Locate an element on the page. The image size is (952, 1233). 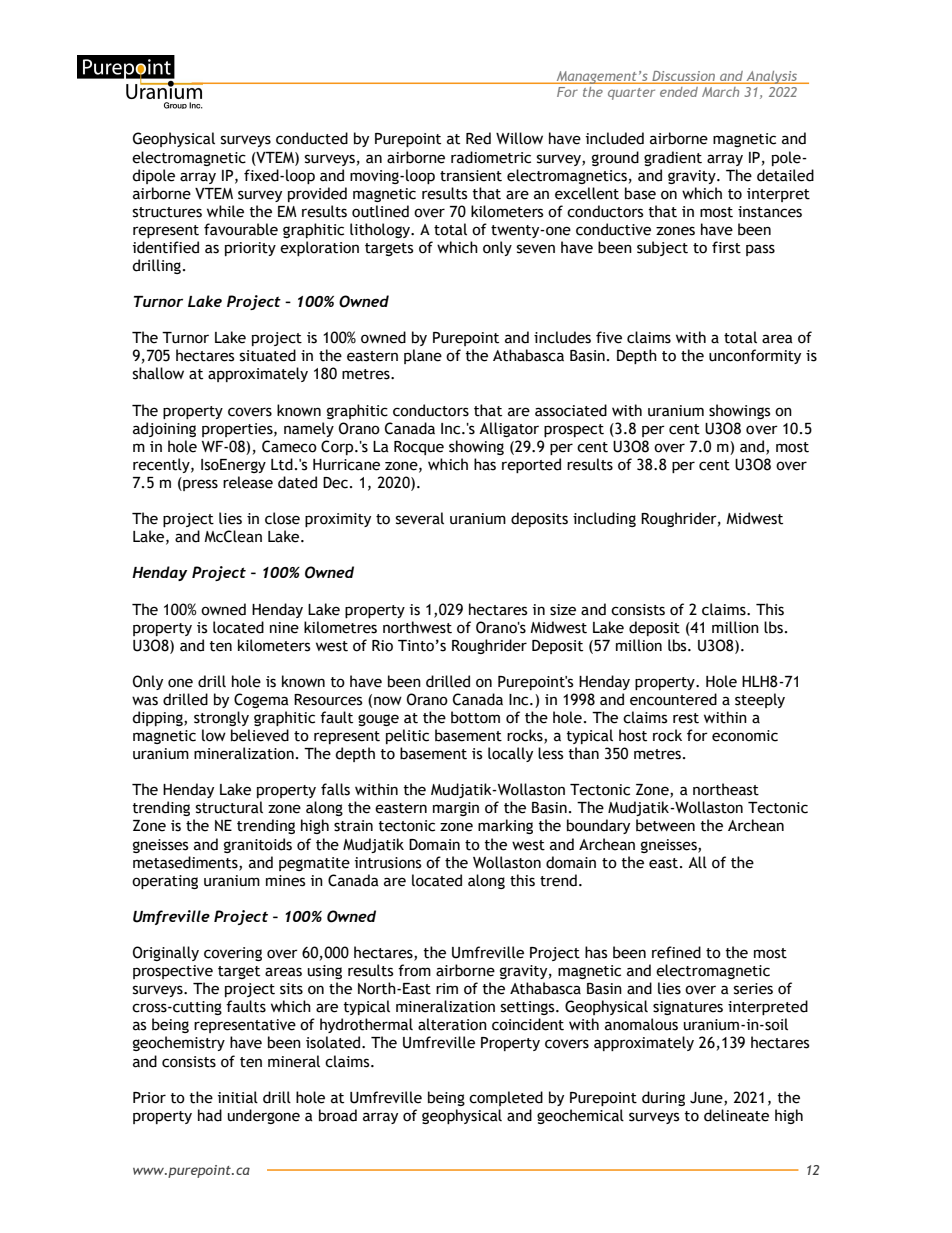
completed is located at coordinates (506, 1098).
